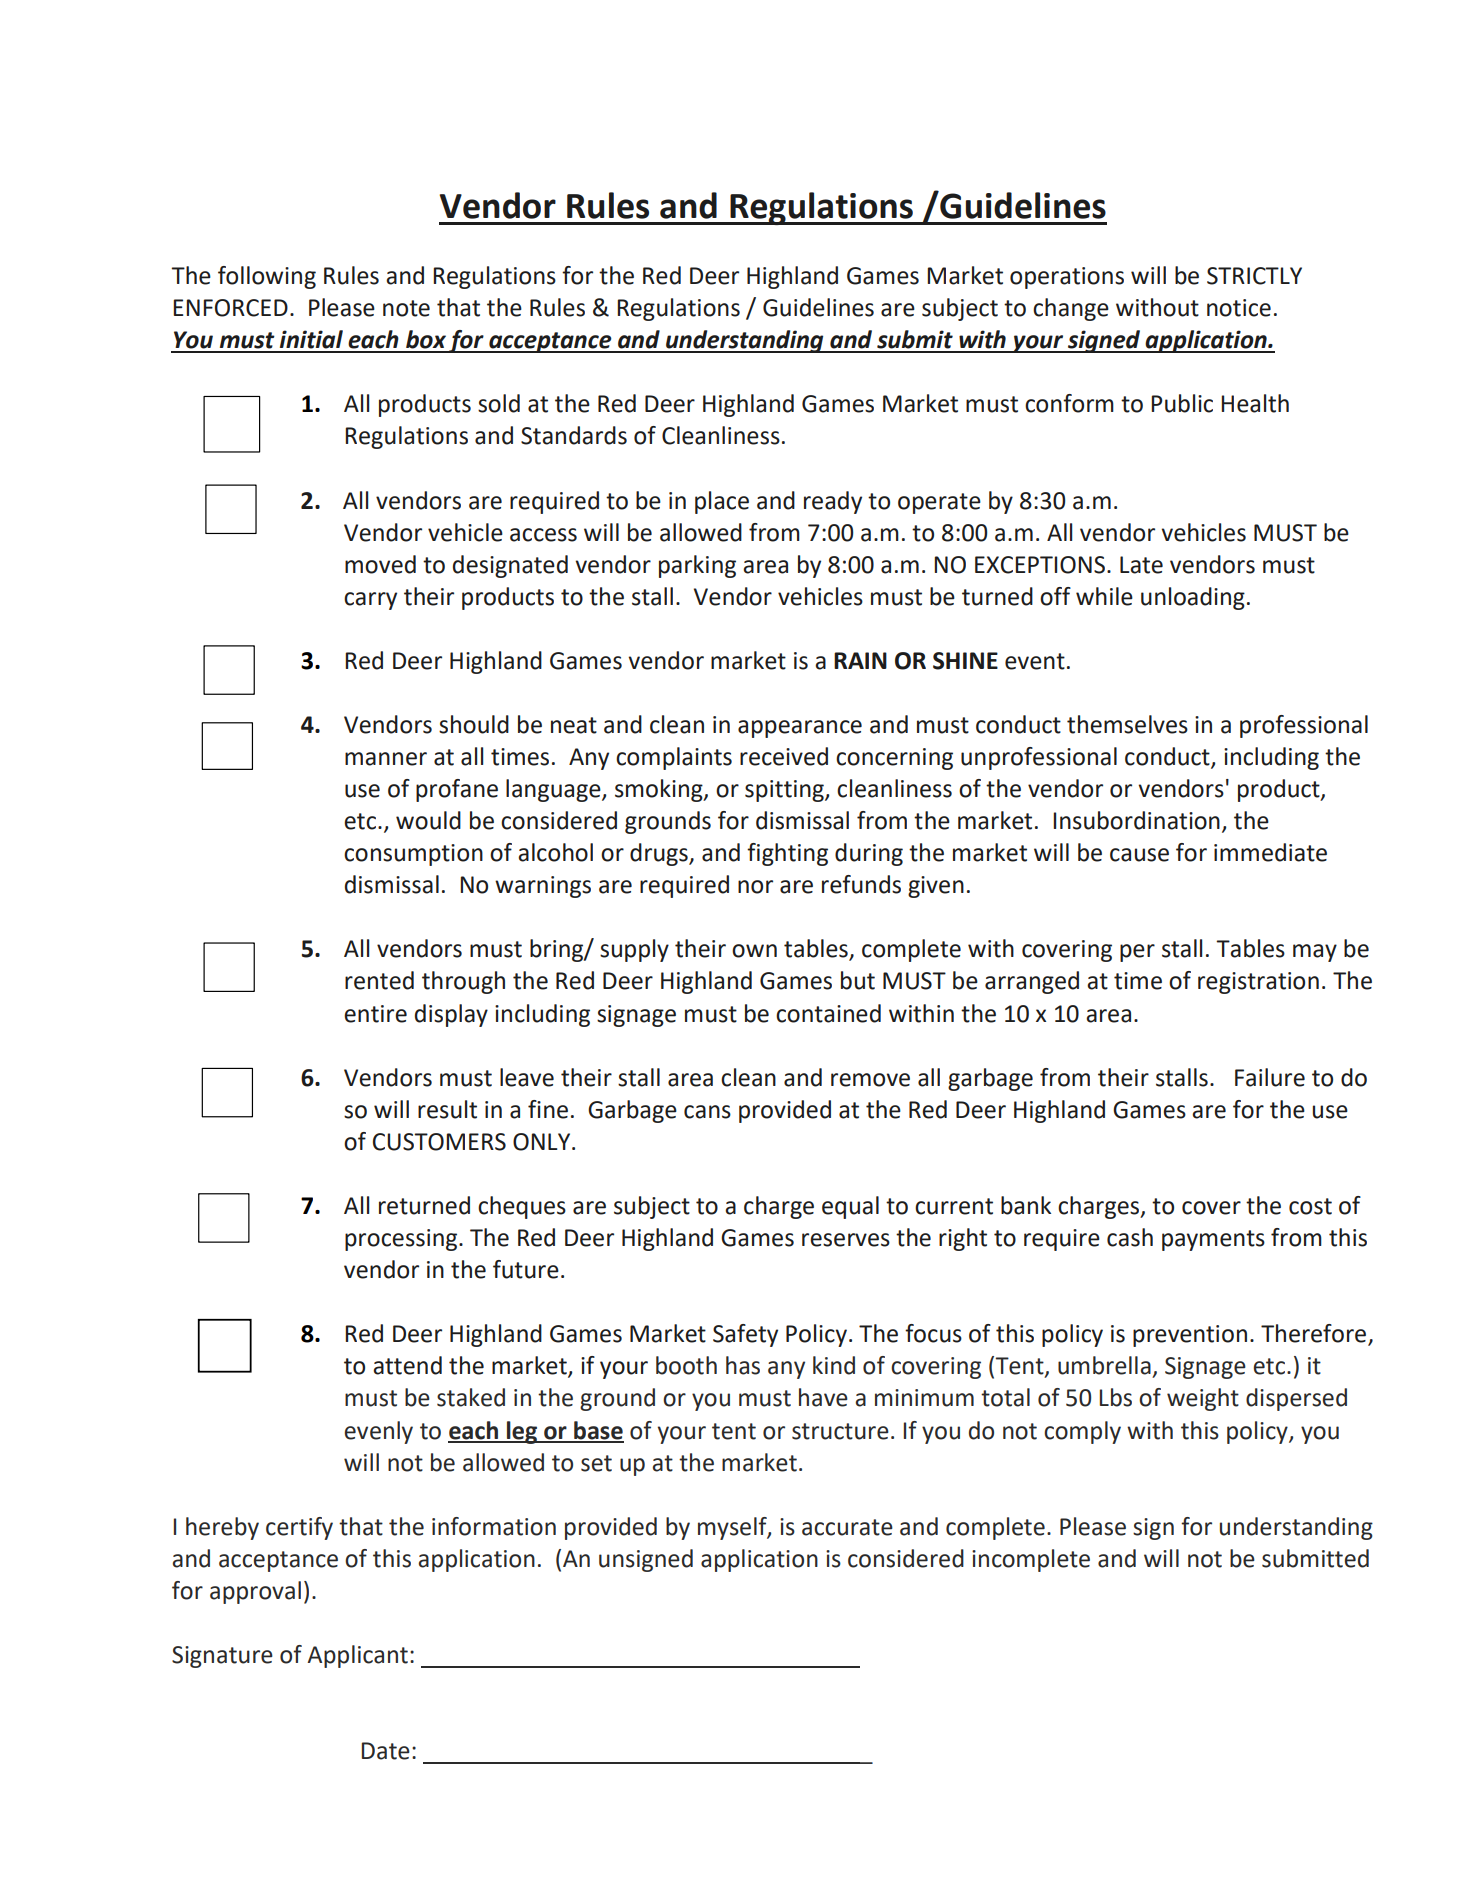  What do you see at coordinates (1193, 598) in the page?
I see `unloading` at bounding box center [1193, 598].
